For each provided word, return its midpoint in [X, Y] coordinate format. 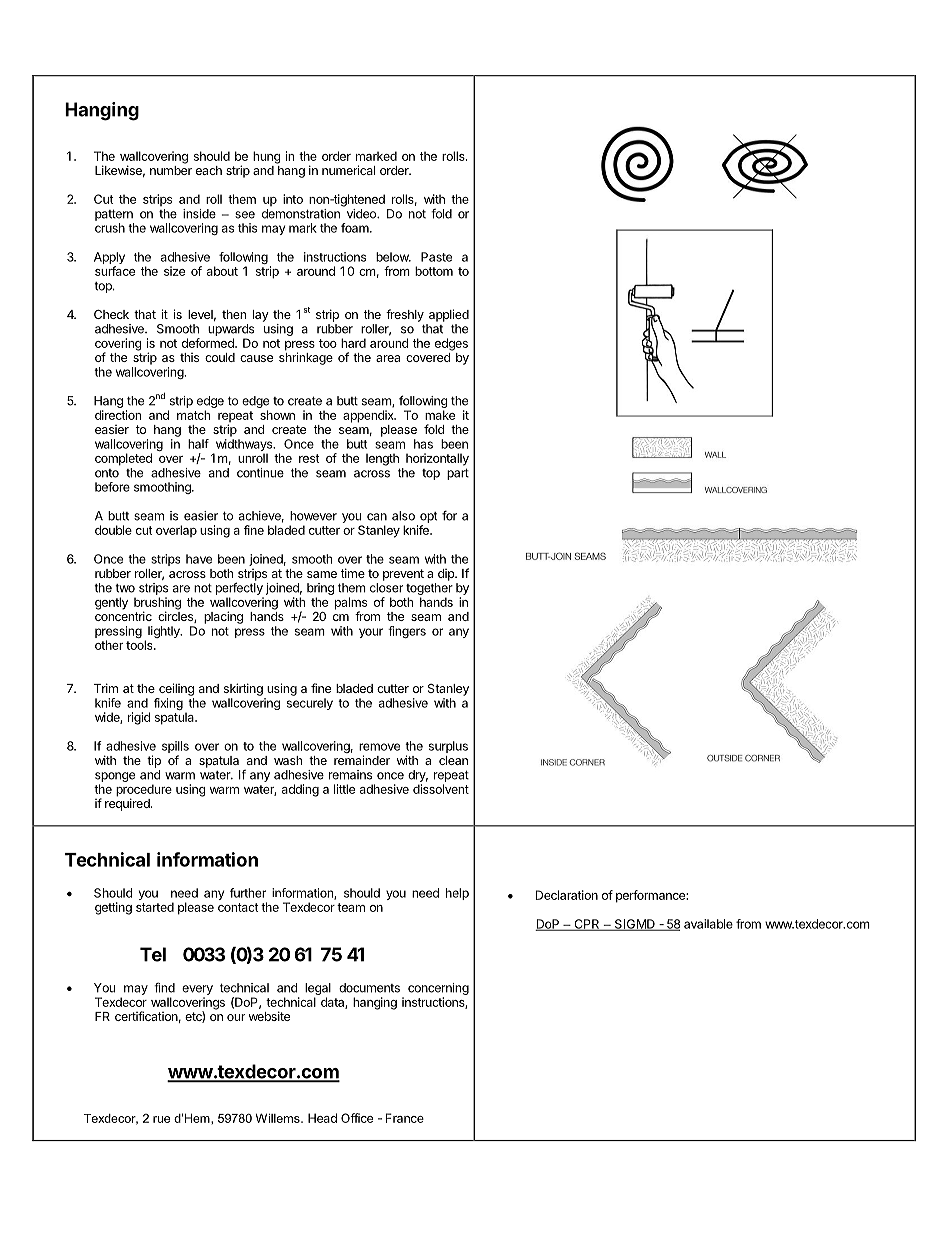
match [193, 415]
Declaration [567, 895]
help [457, 894]
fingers [407, 632]
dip [447, 575]
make [440, 415]
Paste [436, 257]
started [155, 907]
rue [161, 1119]
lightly [165, 632]
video [362, 214]
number [171, 170]
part [458, 474]
